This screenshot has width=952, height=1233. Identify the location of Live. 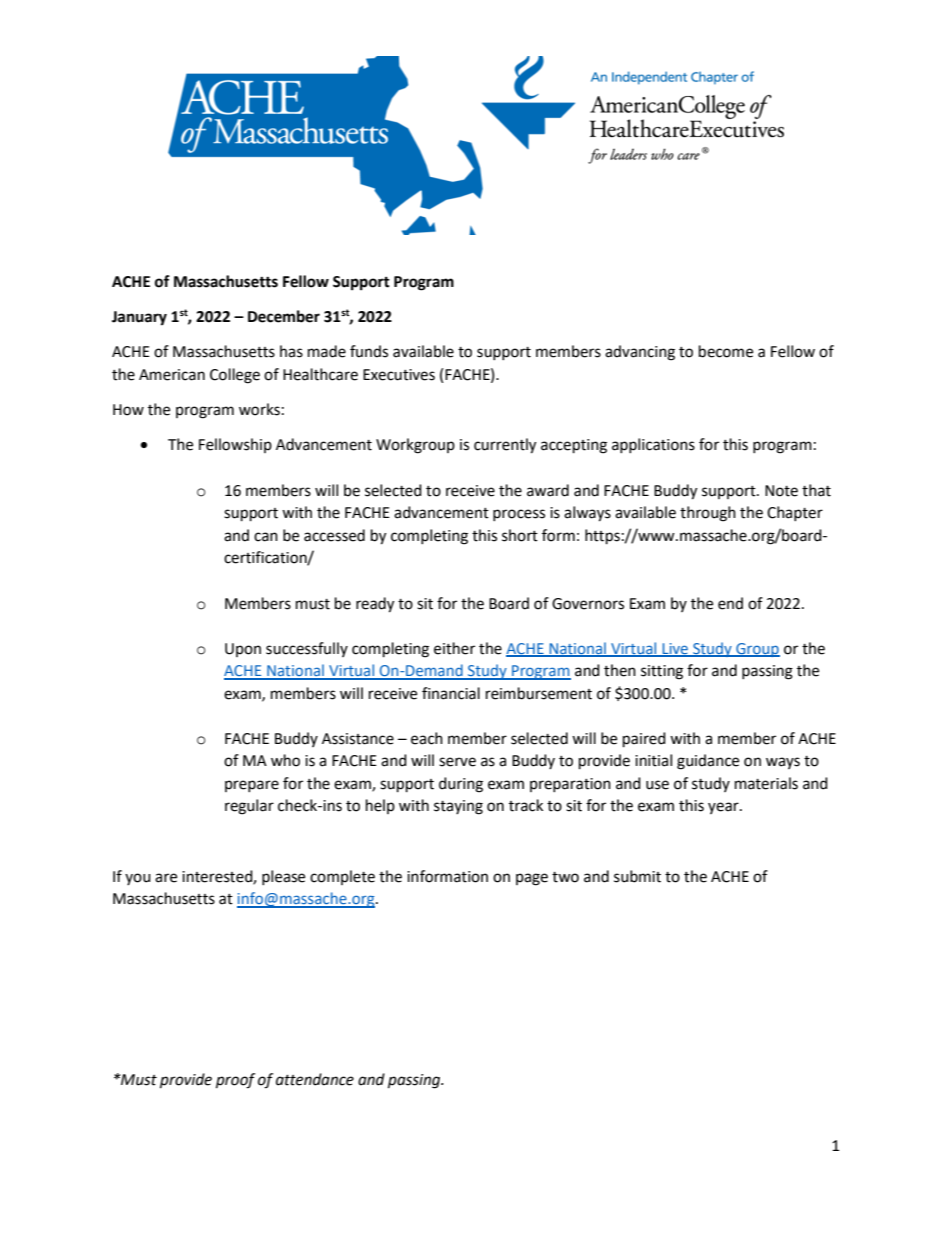
(675, 649).
